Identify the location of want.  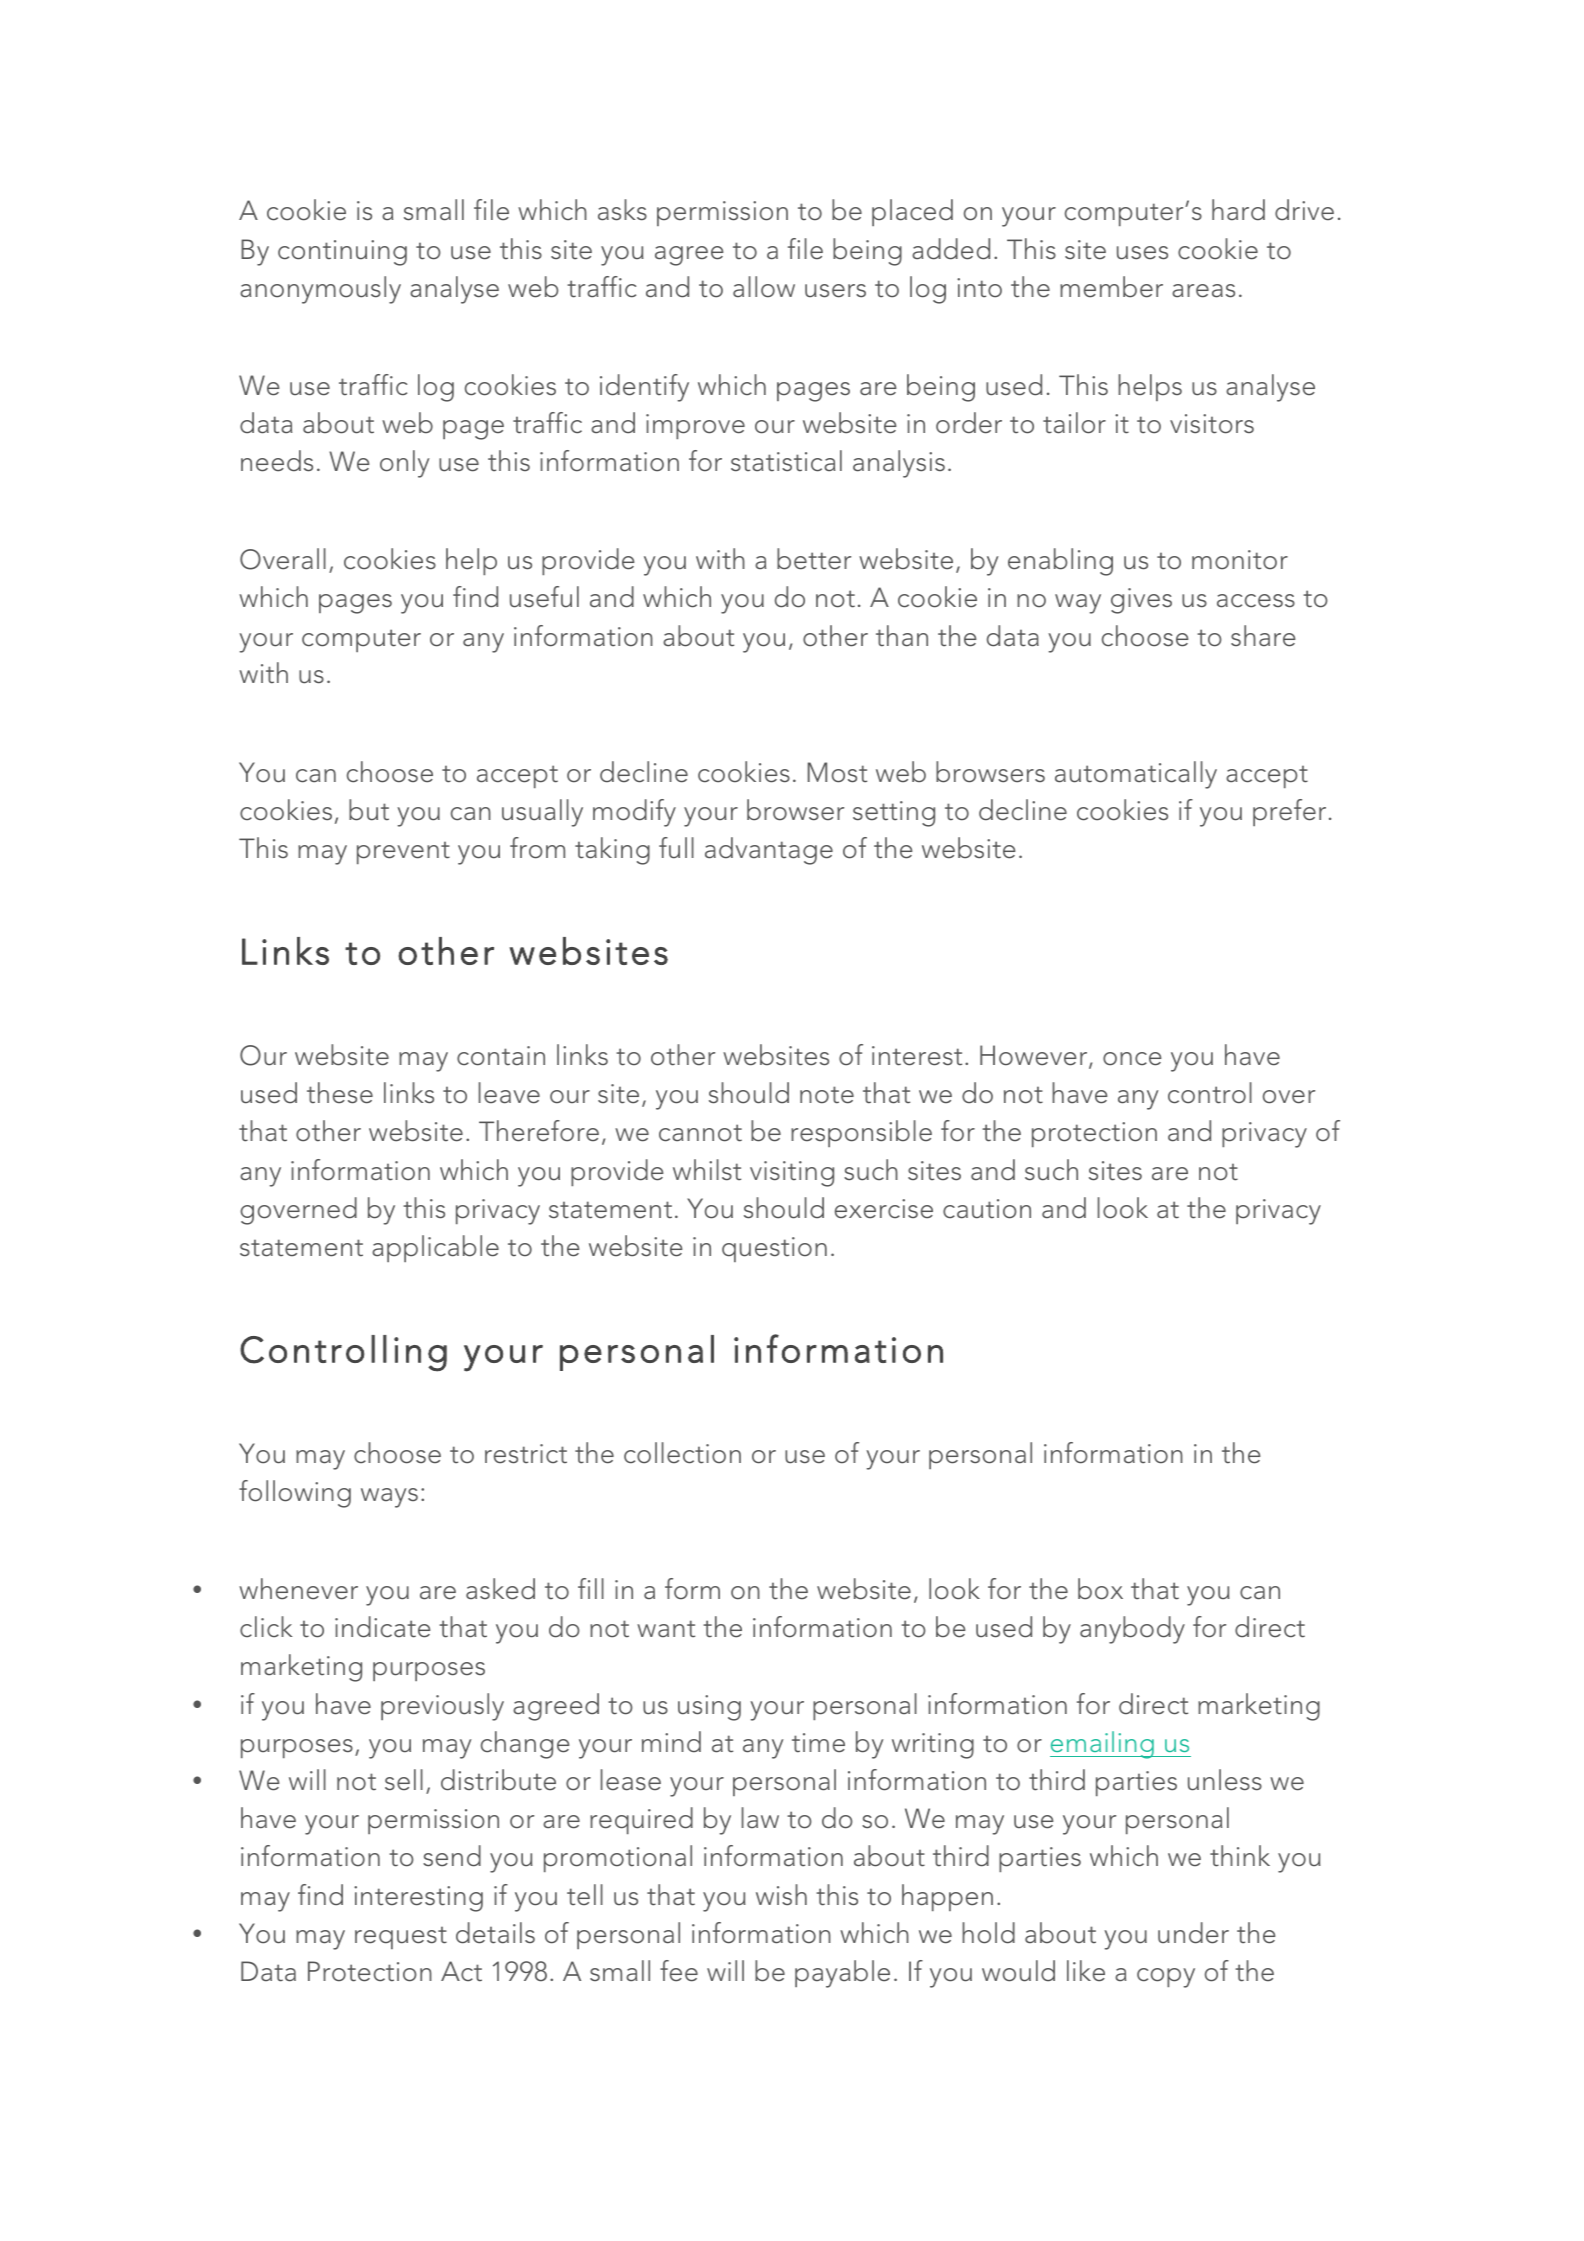
(666, 1628).
